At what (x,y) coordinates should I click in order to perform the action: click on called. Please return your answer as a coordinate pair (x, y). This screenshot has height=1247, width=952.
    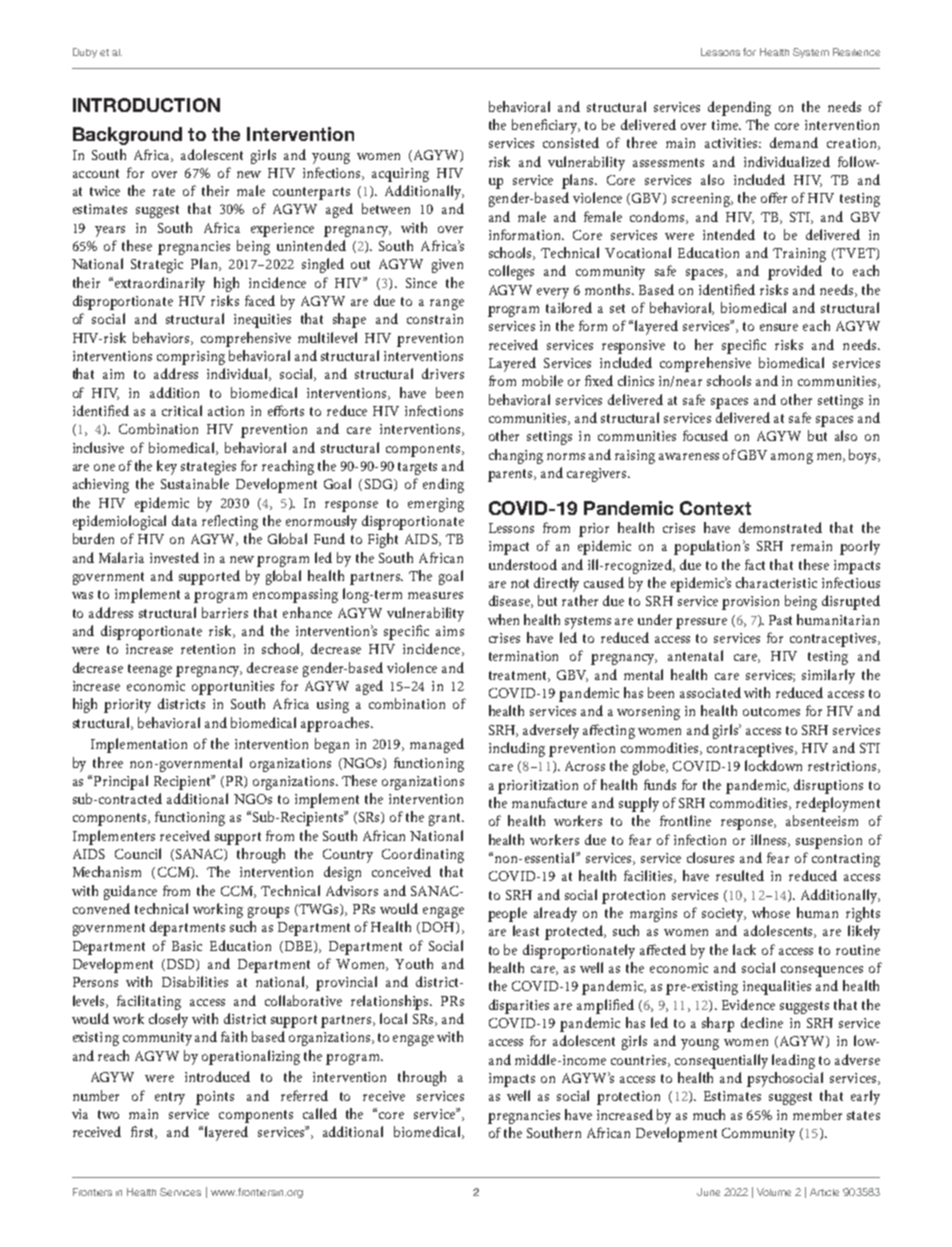
    Looking at the image, I should click on (320, 1113).
